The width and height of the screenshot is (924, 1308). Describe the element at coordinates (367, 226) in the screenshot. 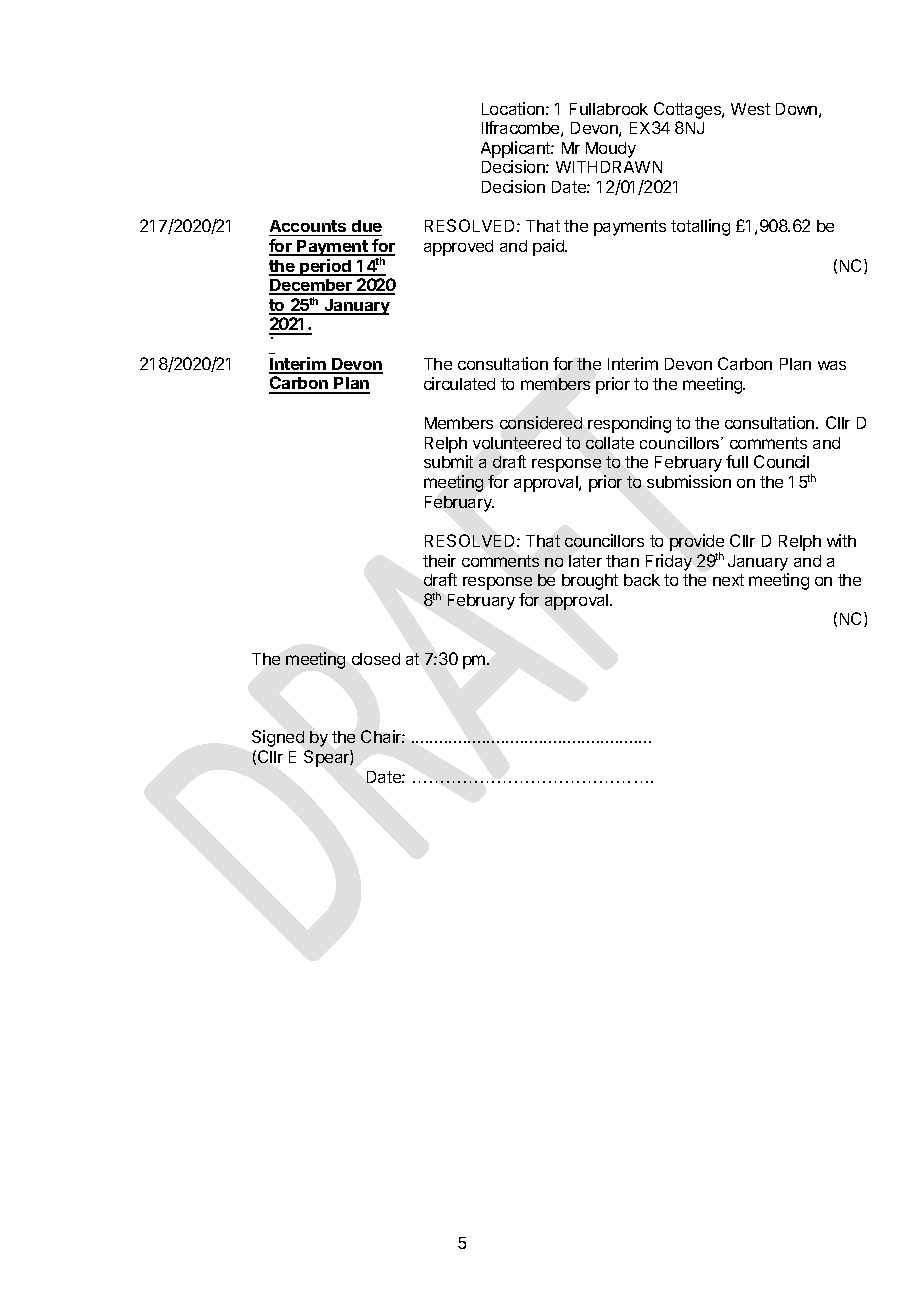

I see `due` at that location.
